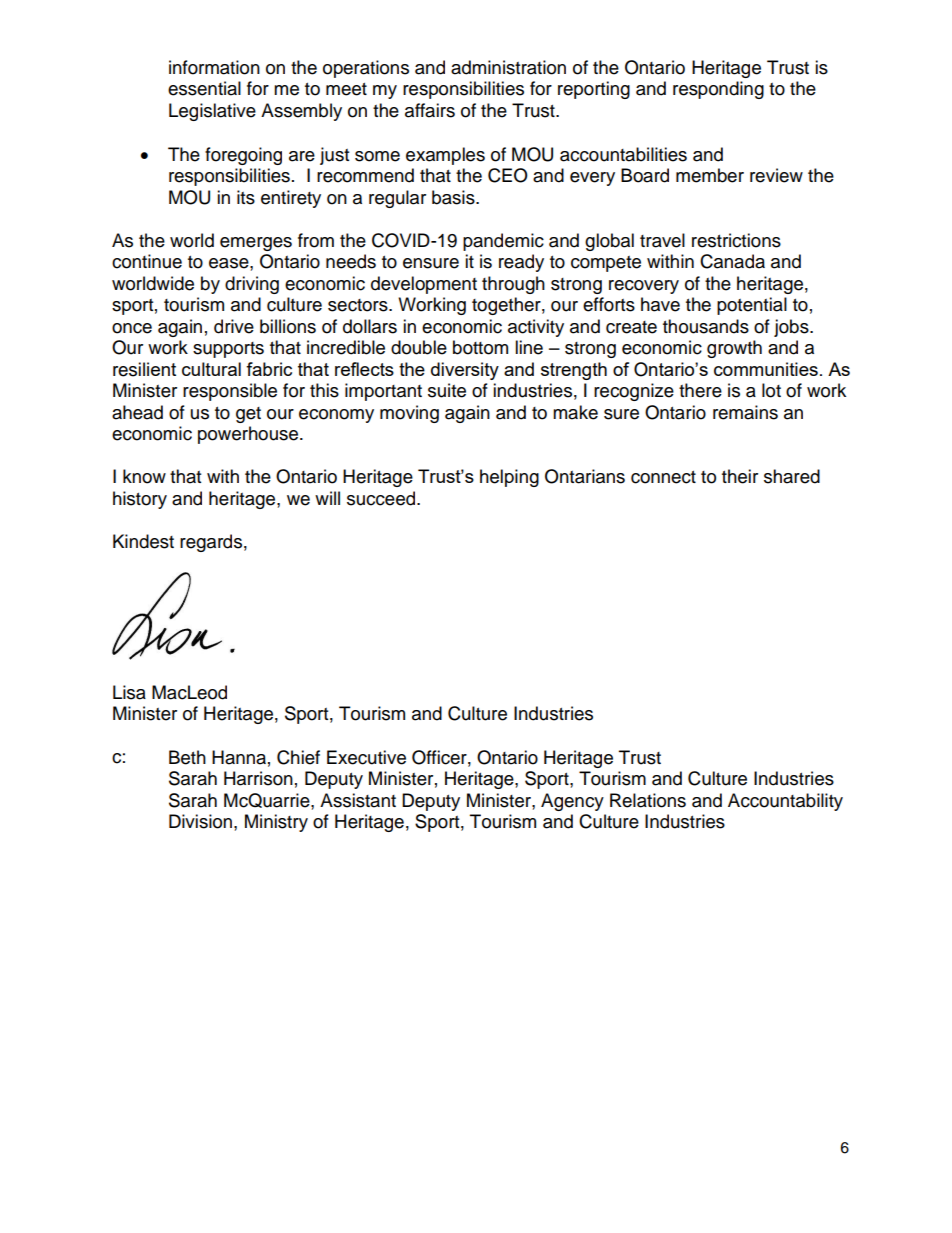 The width and height of the image is (952, 1233). What do you see at coordinates (358, 800) in the image?
I see `Assistant` at bounding box center [358, 800].
